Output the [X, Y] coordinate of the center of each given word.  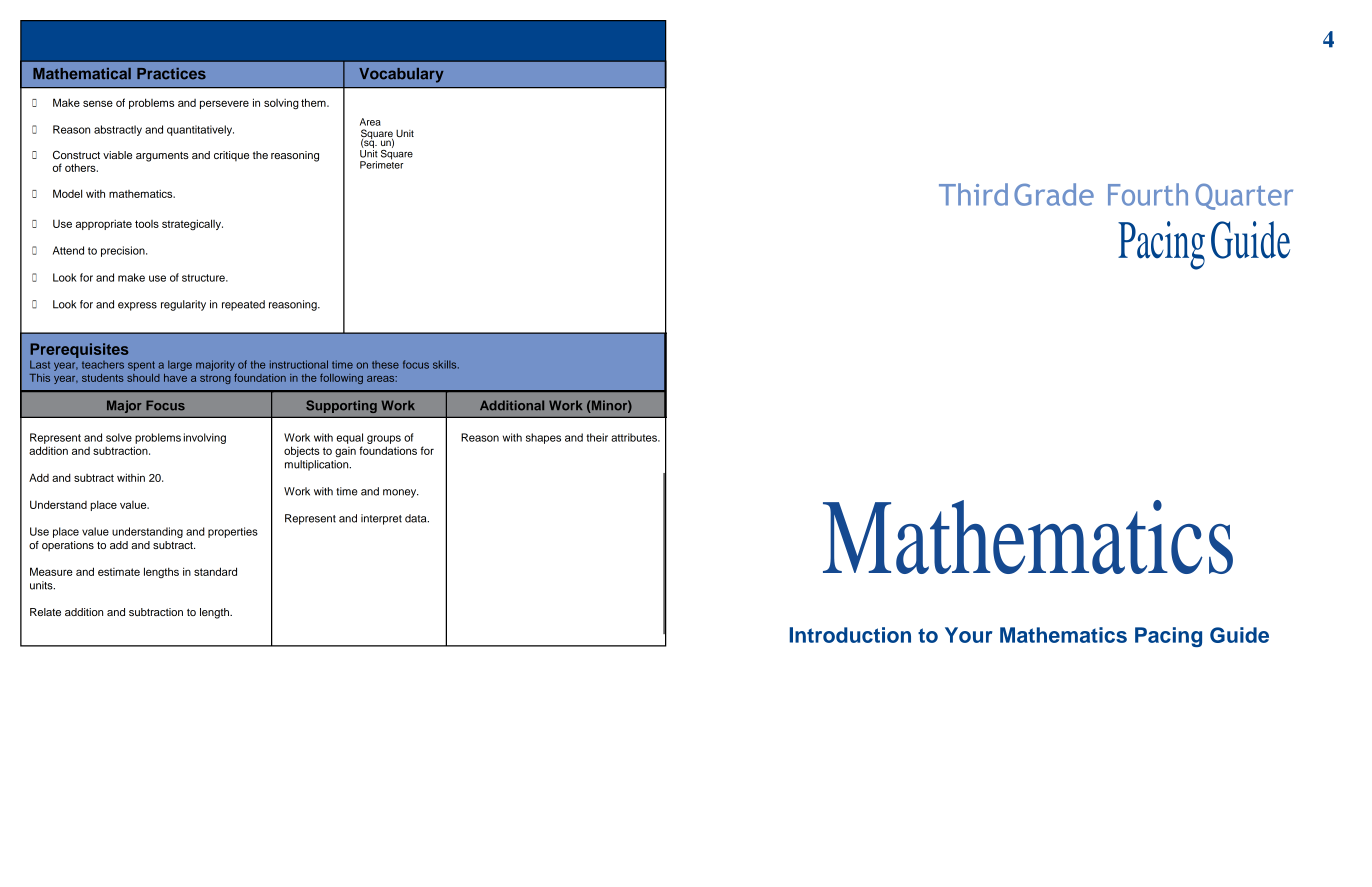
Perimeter [382, 164]
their [597, 437]
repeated [243, 305]
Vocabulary [401, 75]
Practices [171, 74]
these [385, 365]
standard [215, 571]
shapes [543, 438]
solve [119, 437]
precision [124, 251]
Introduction [850, 635]
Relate [45, 612]
